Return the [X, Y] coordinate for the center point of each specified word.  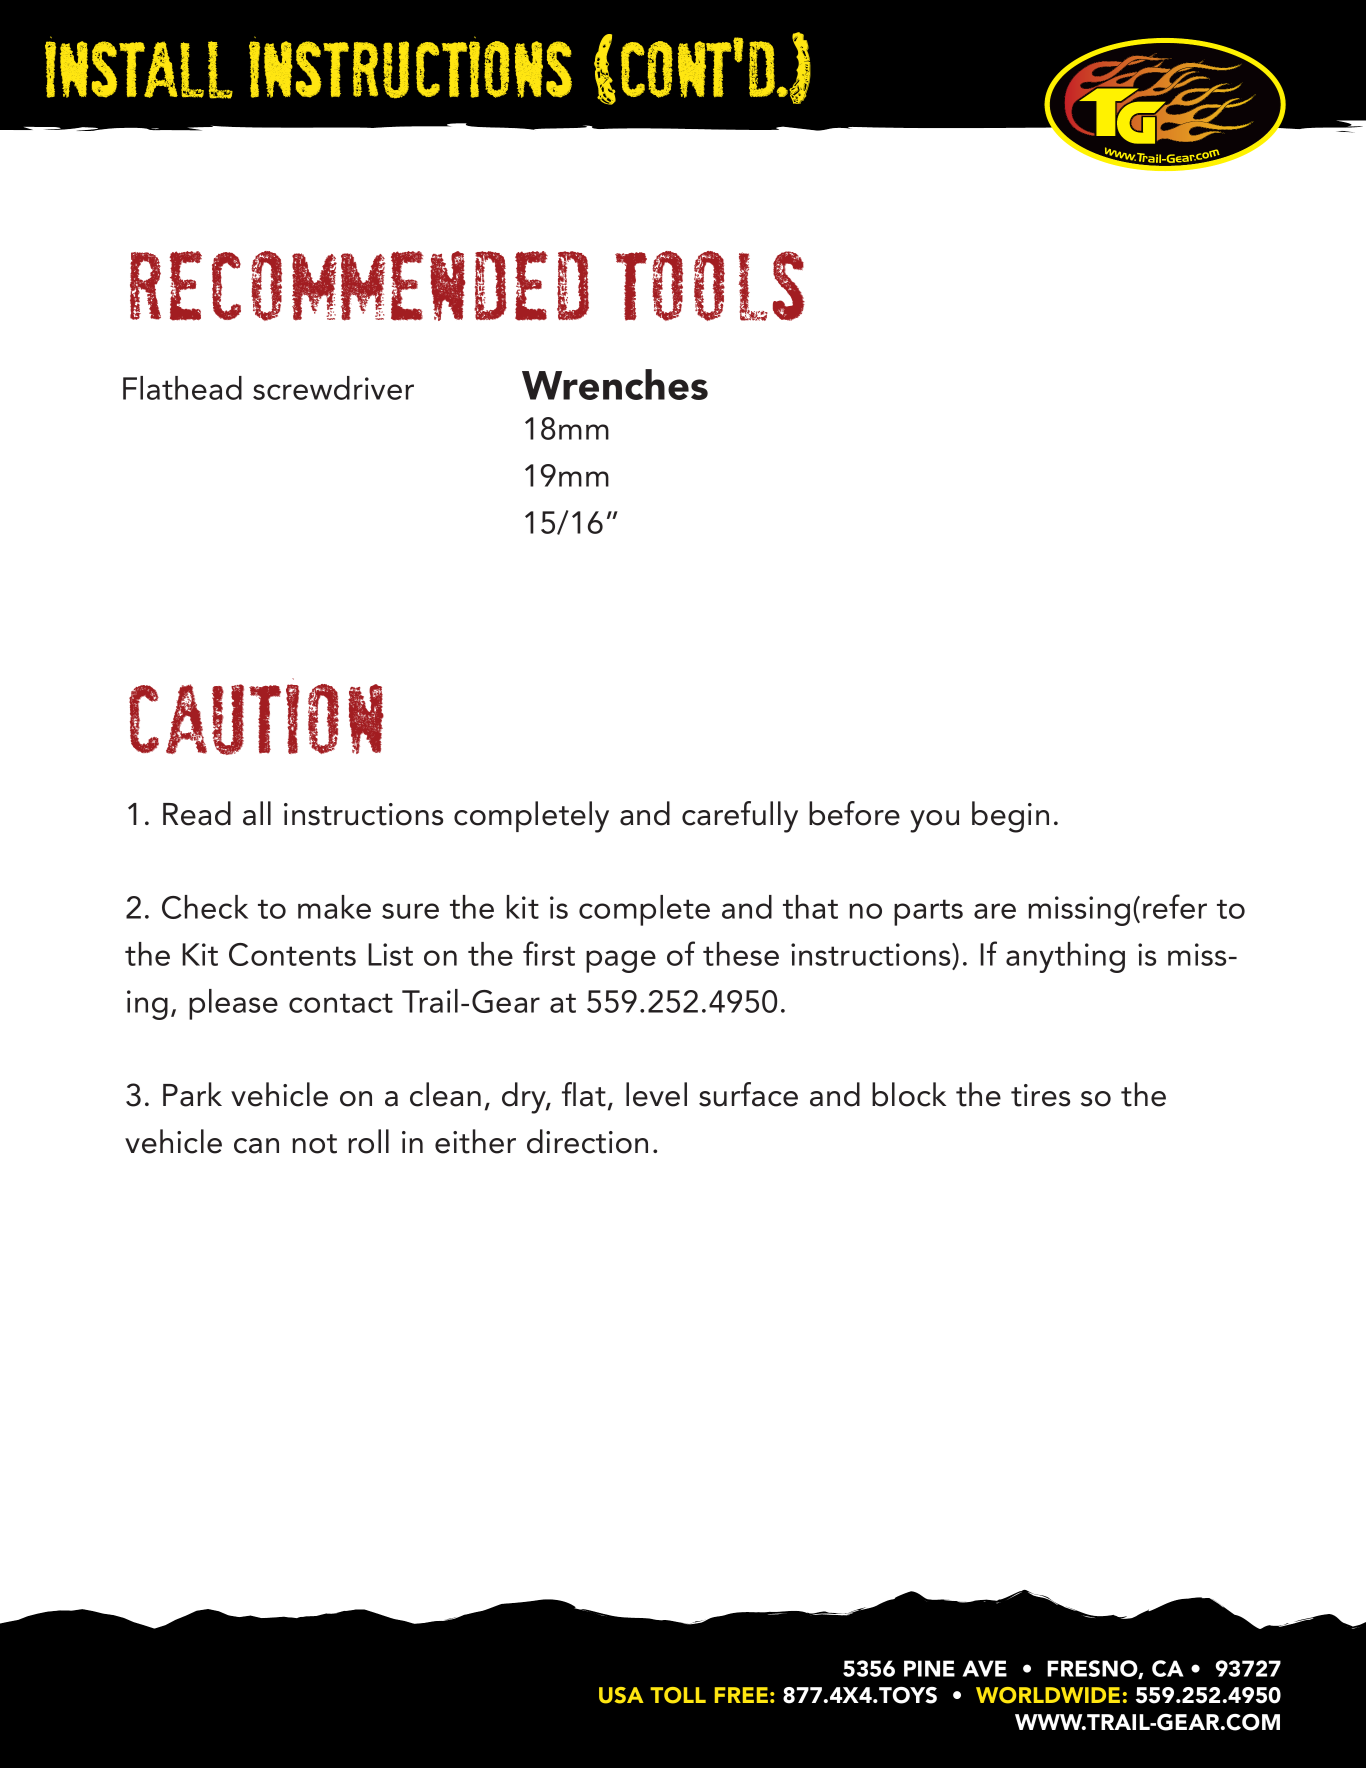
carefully [740, 817]
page [621, 961]
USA [621, 1695]
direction [587, 1141]
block [909, 1094]
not [314, 1144]
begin [1010, 817]
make [334, 907]
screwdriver [333, 388]
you [934, 821]
